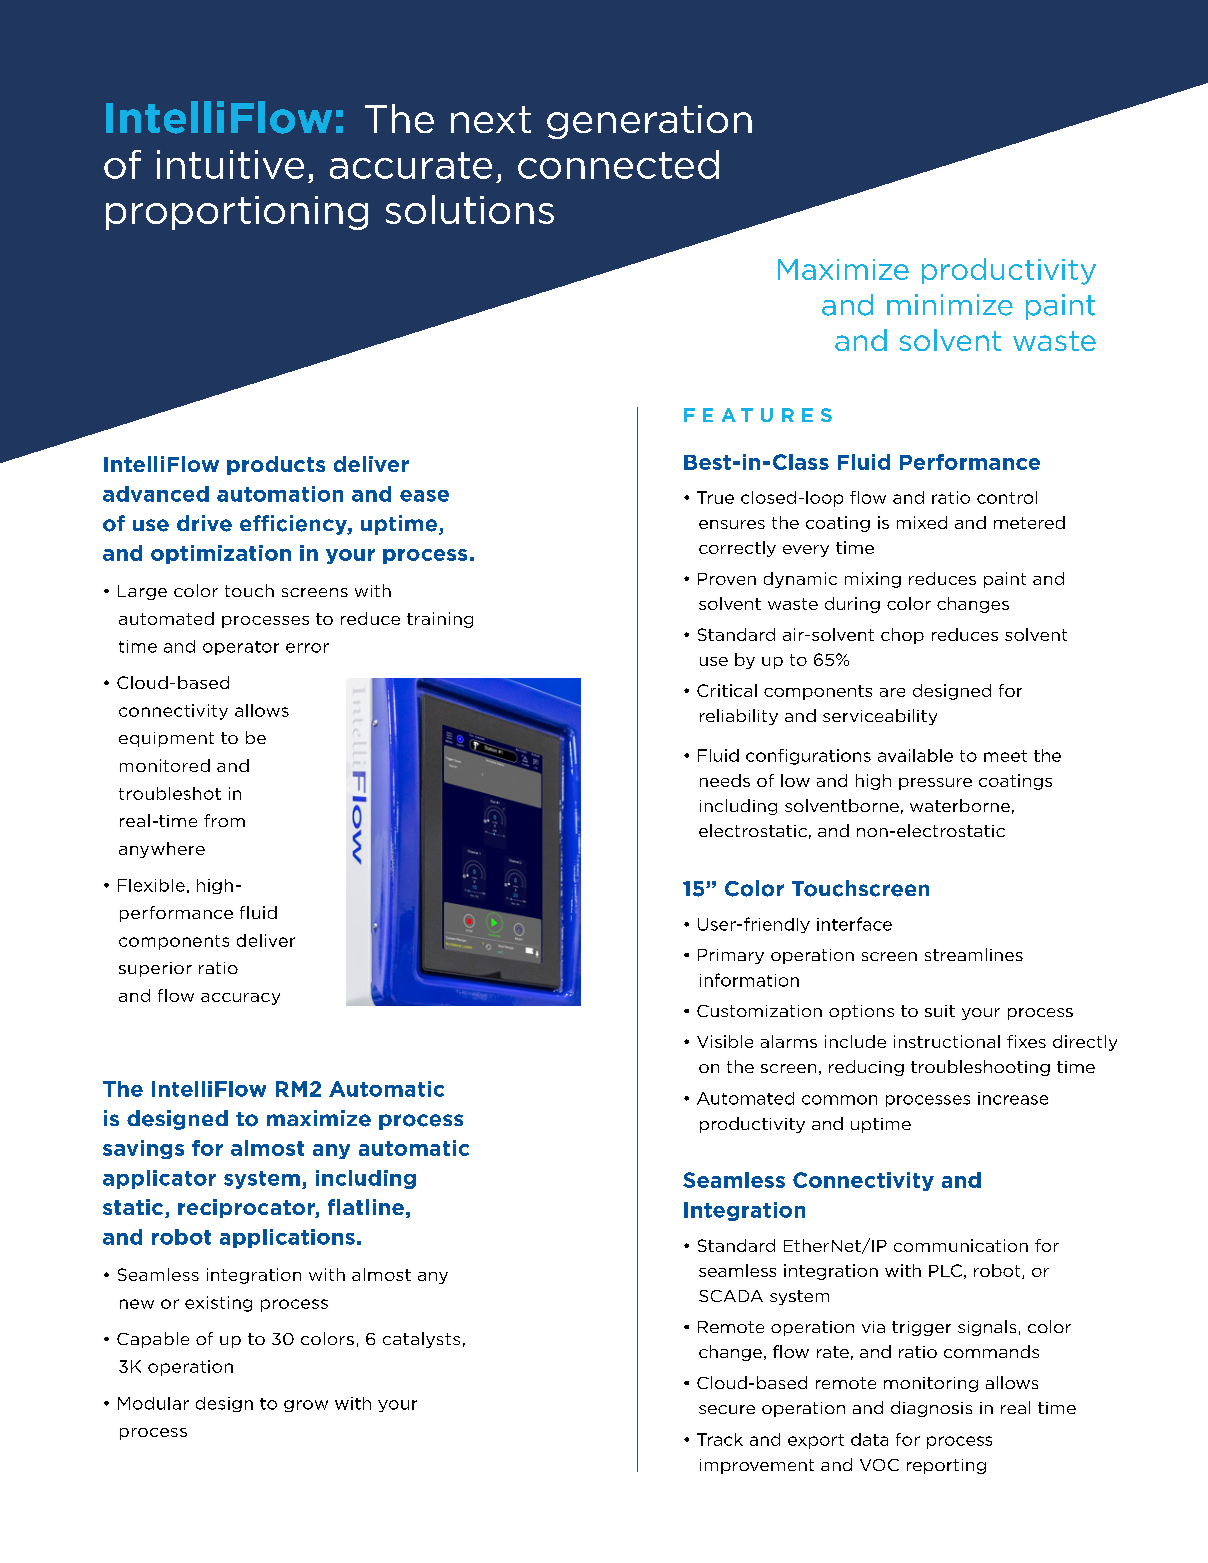 Image resolution: width=1208 pixels, height=1563 pixels. Describe the element at coordinates (618, 164) in the screenshot. I see `connected` at that location.
